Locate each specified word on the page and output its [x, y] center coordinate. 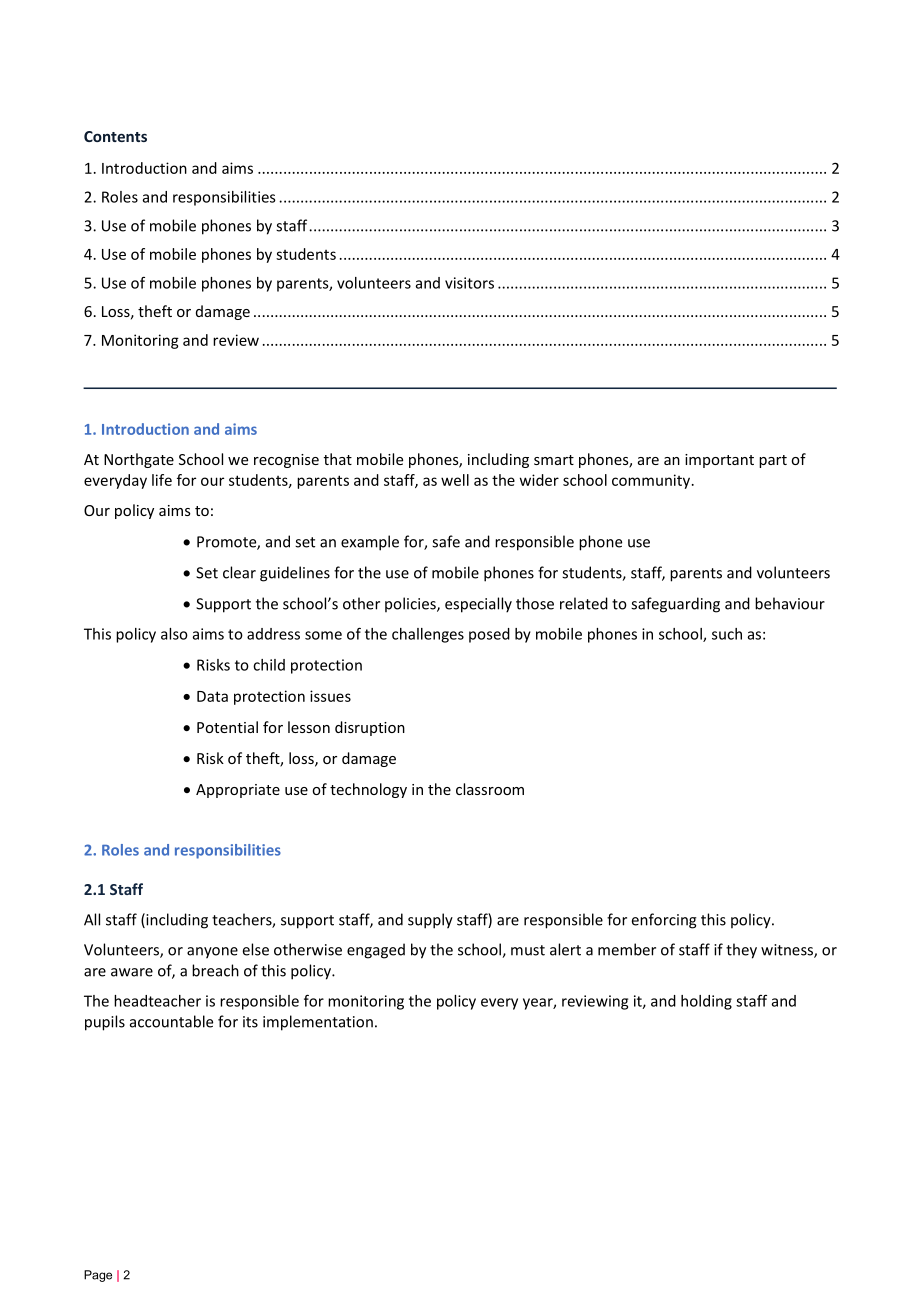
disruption [370, 728]
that [338, 459]
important [719, 461]
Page [98, 1276]
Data [212, 696]
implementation [318, 1023]
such [727, 634]
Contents [115, 136]
